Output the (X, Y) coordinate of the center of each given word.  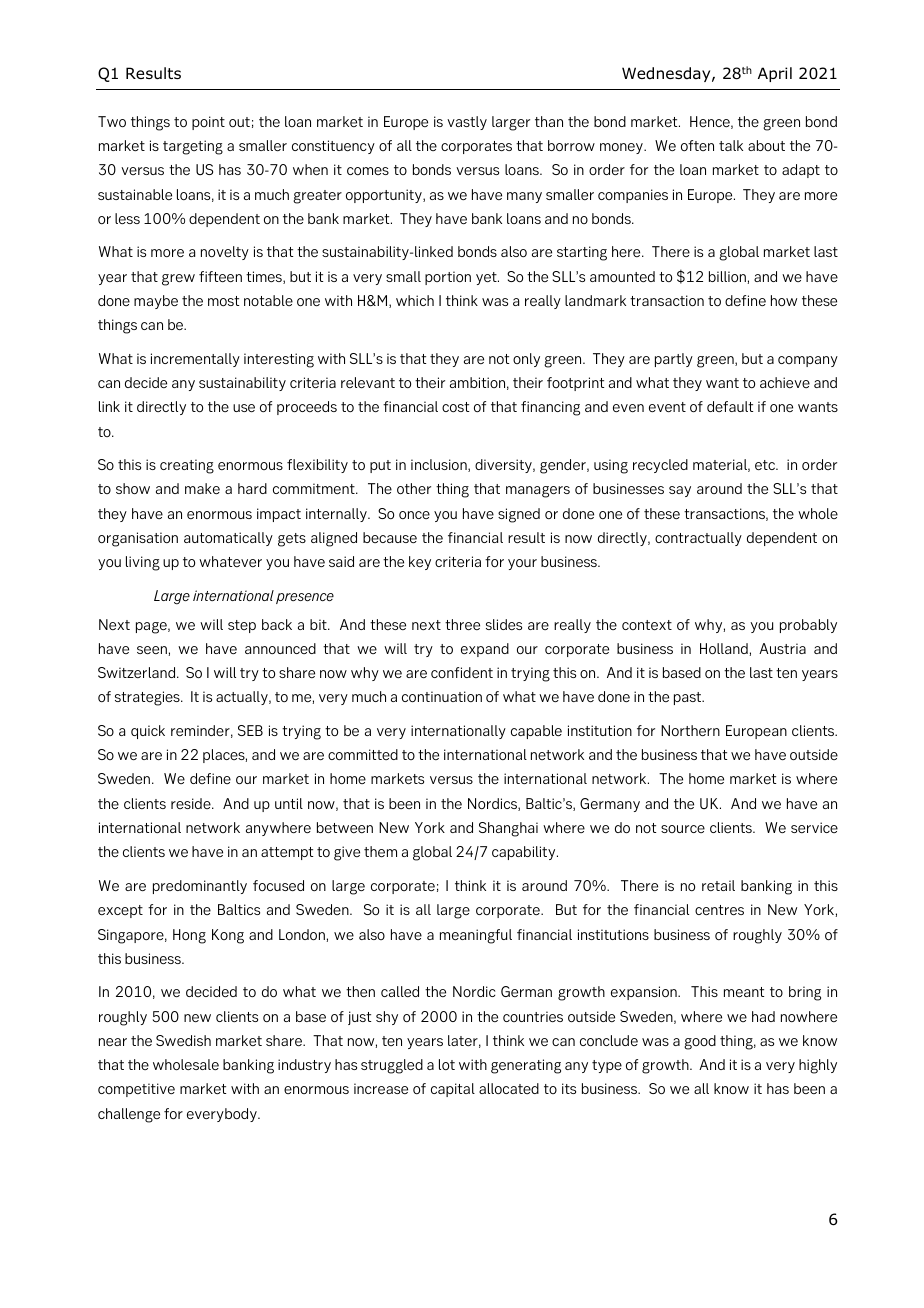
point (208, 123)
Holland (724, 648)
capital (453, 1090)
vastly (467, 123)
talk (731, 145)
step (242, 626)
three (462, 624)
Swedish (183, 1040)
